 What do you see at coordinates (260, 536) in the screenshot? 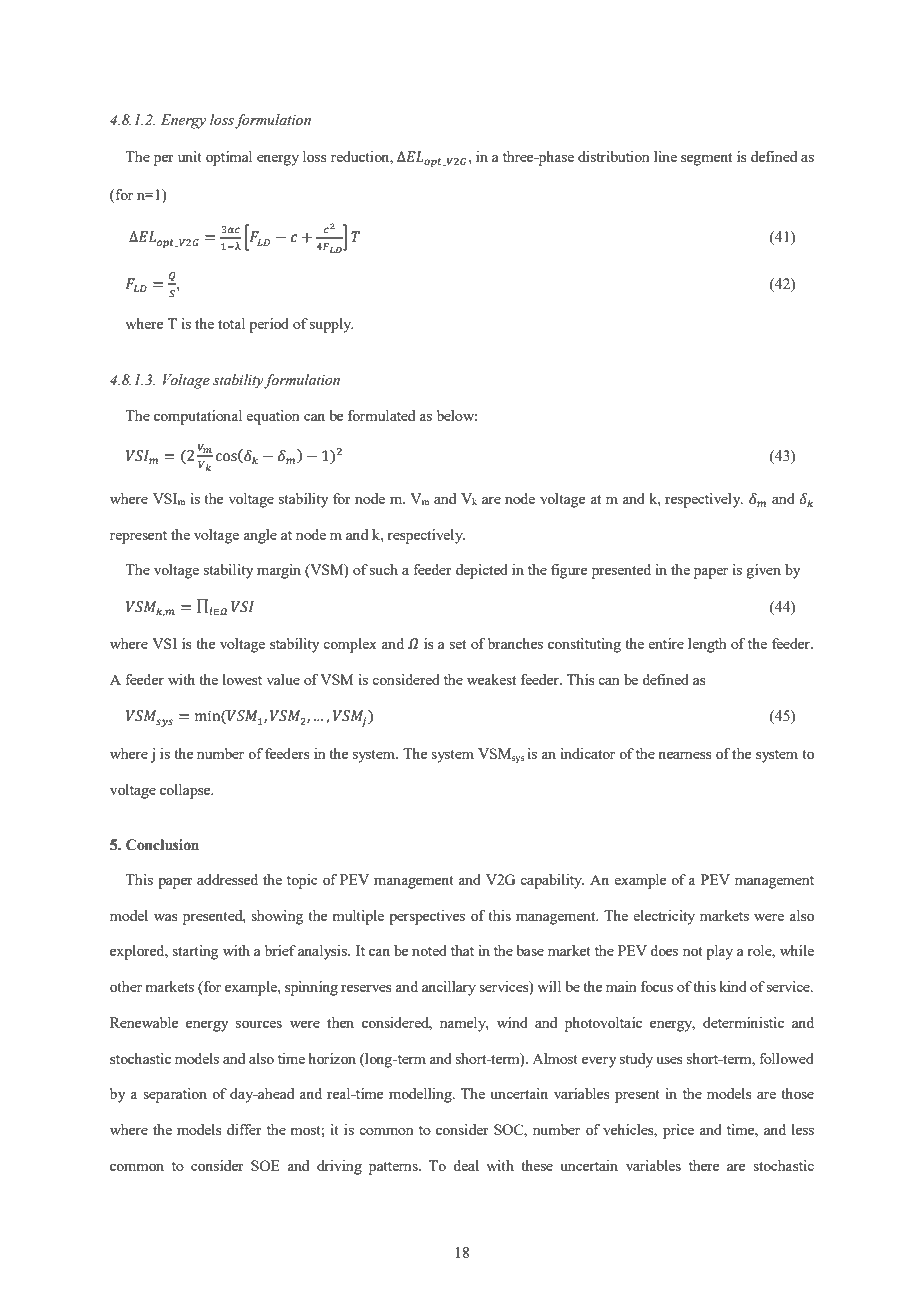
I see `angle` at bounding box center [260, 536].
